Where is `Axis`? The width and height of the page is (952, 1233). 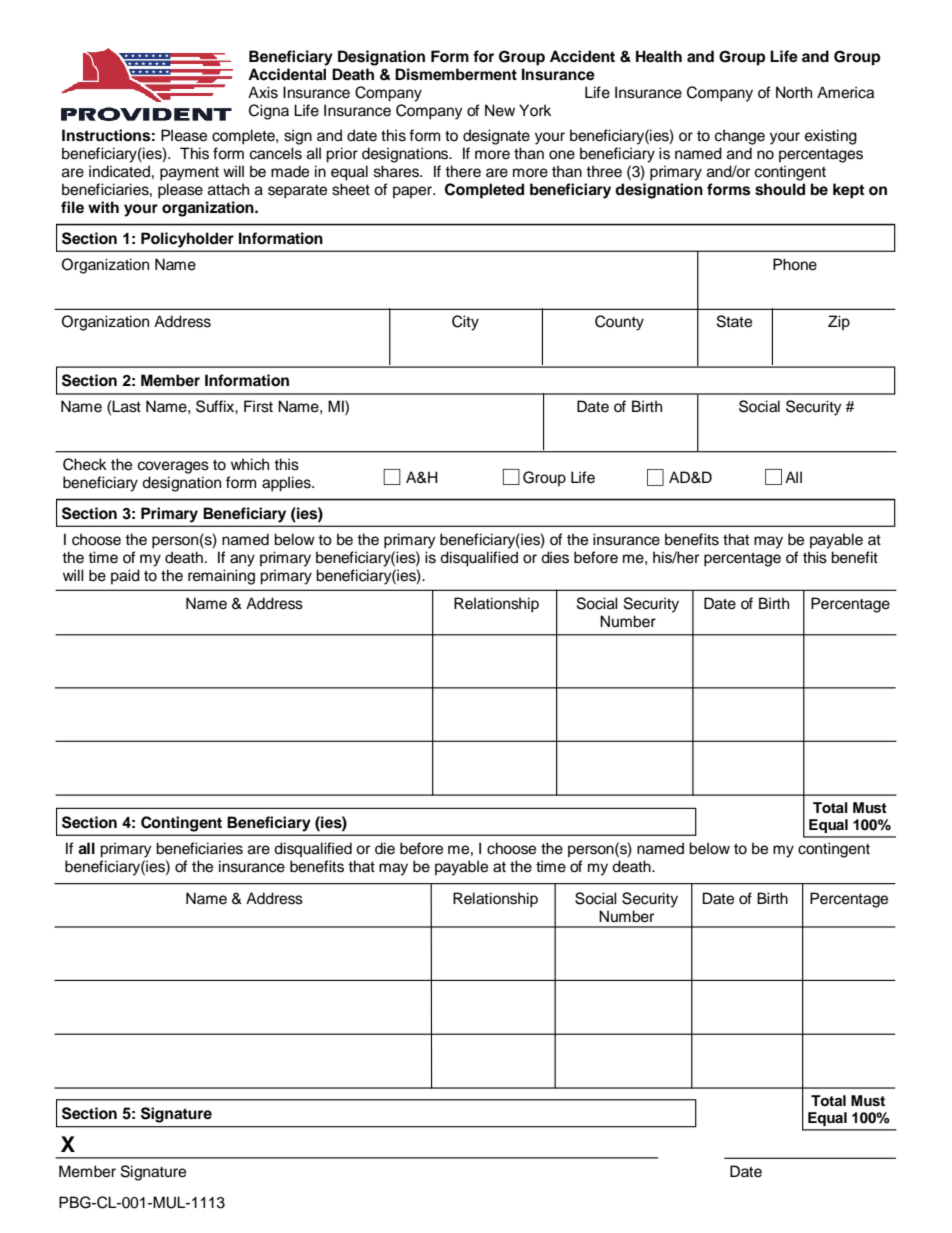 Axis is located at coordinates (263, 92).
